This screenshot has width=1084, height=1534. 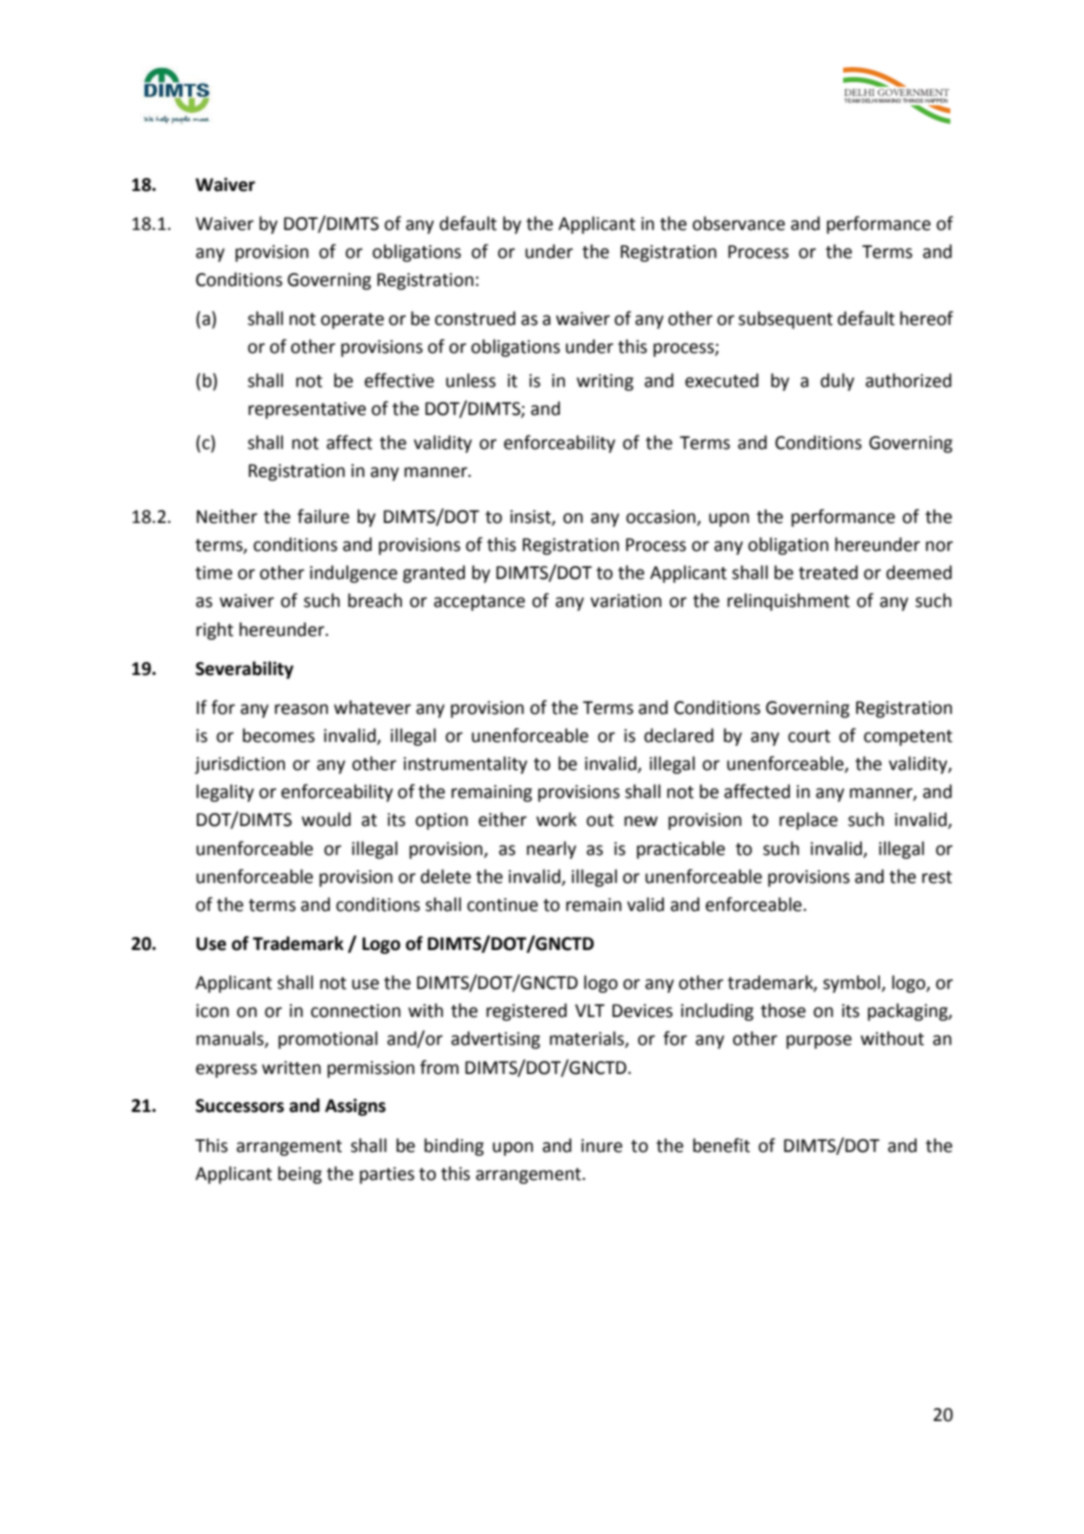 I want to click on being, so click(x=300, y=1175).
